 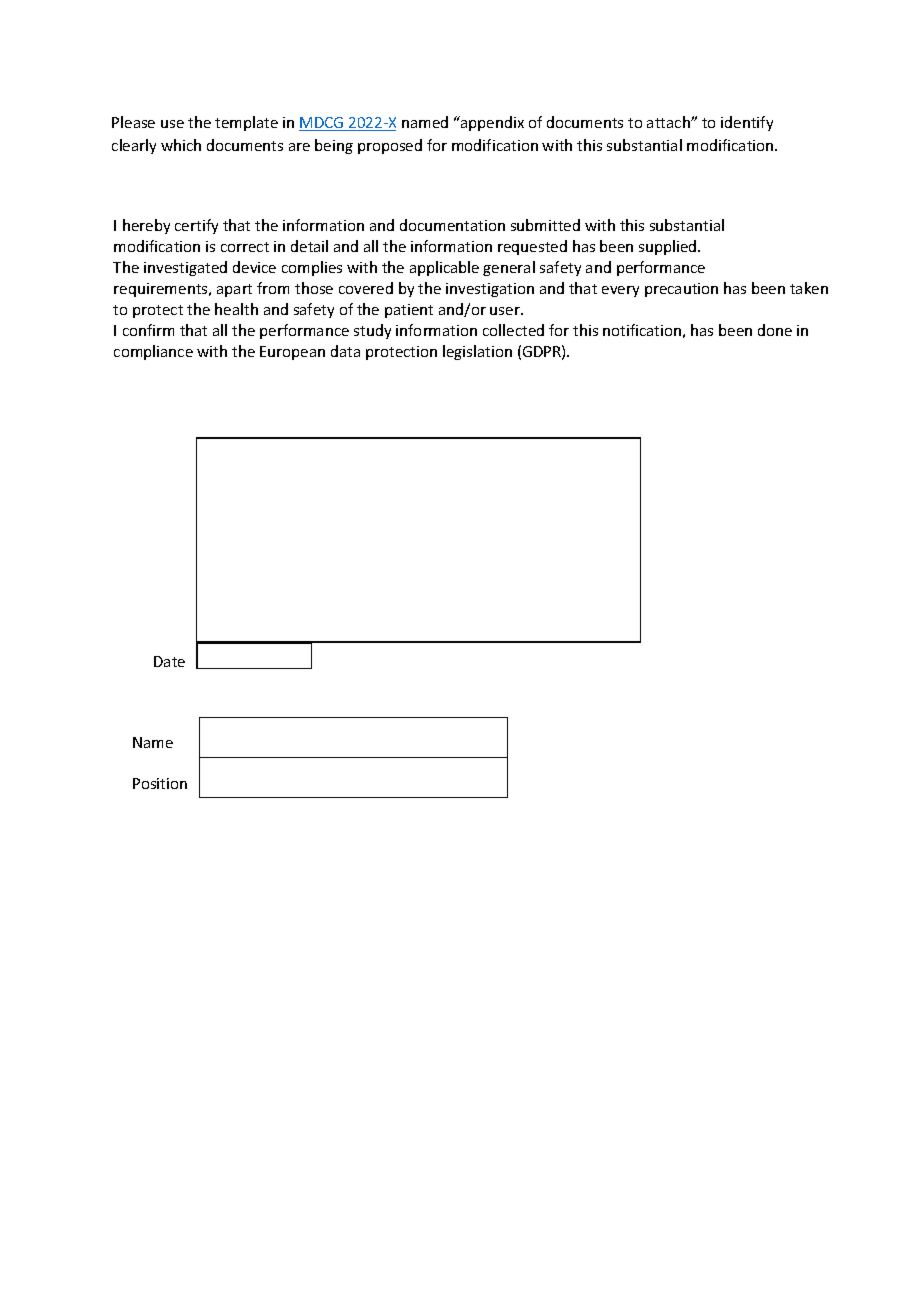 What do you see at coordinates (181, 145) in the page?
I see `which` at bounding box center [181, 145].
